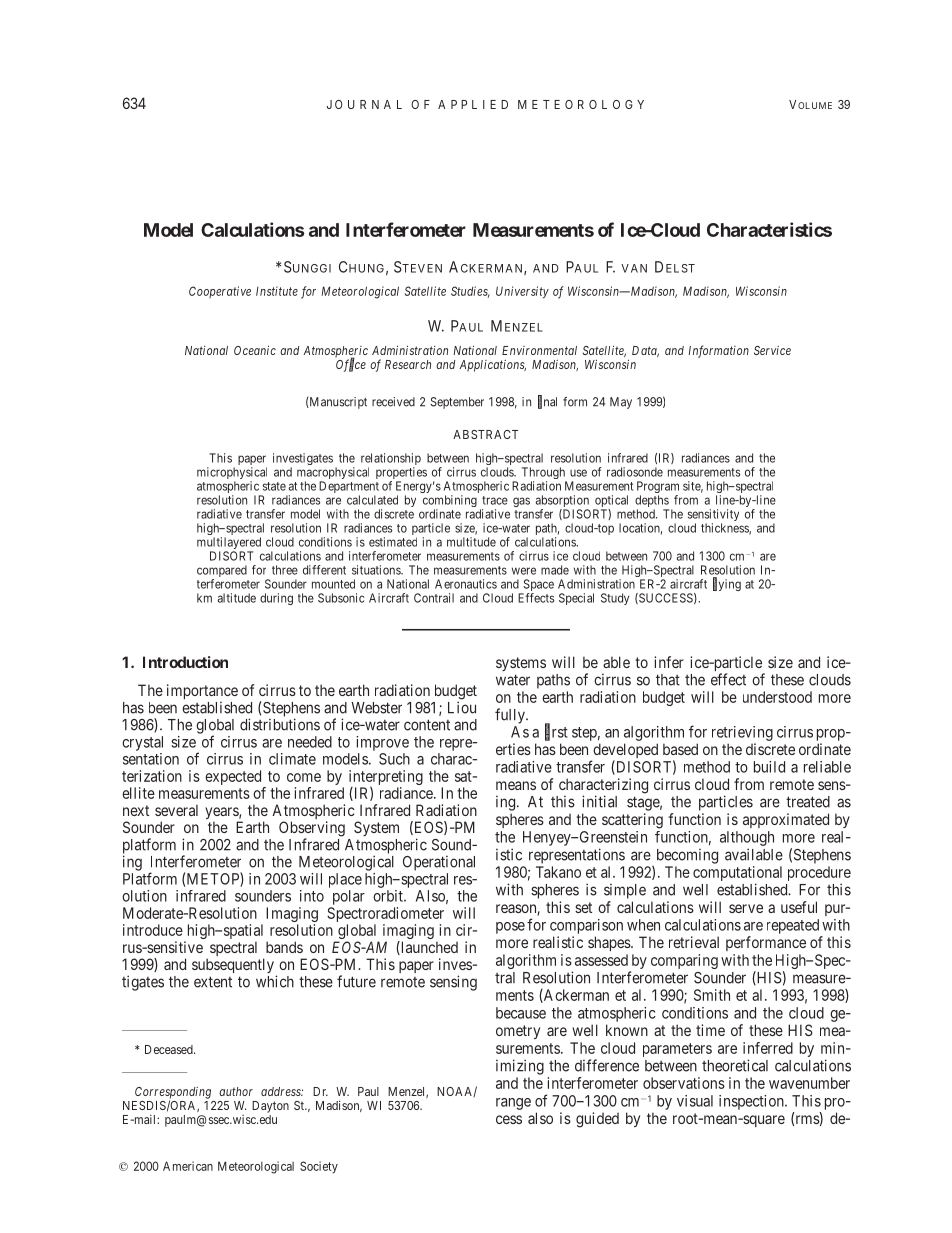 This screenshot has width=952, height=1233. What do you see at coordinates (428, 948) in the screenshot?
I see `launched` at bounding box center [428, 948].
